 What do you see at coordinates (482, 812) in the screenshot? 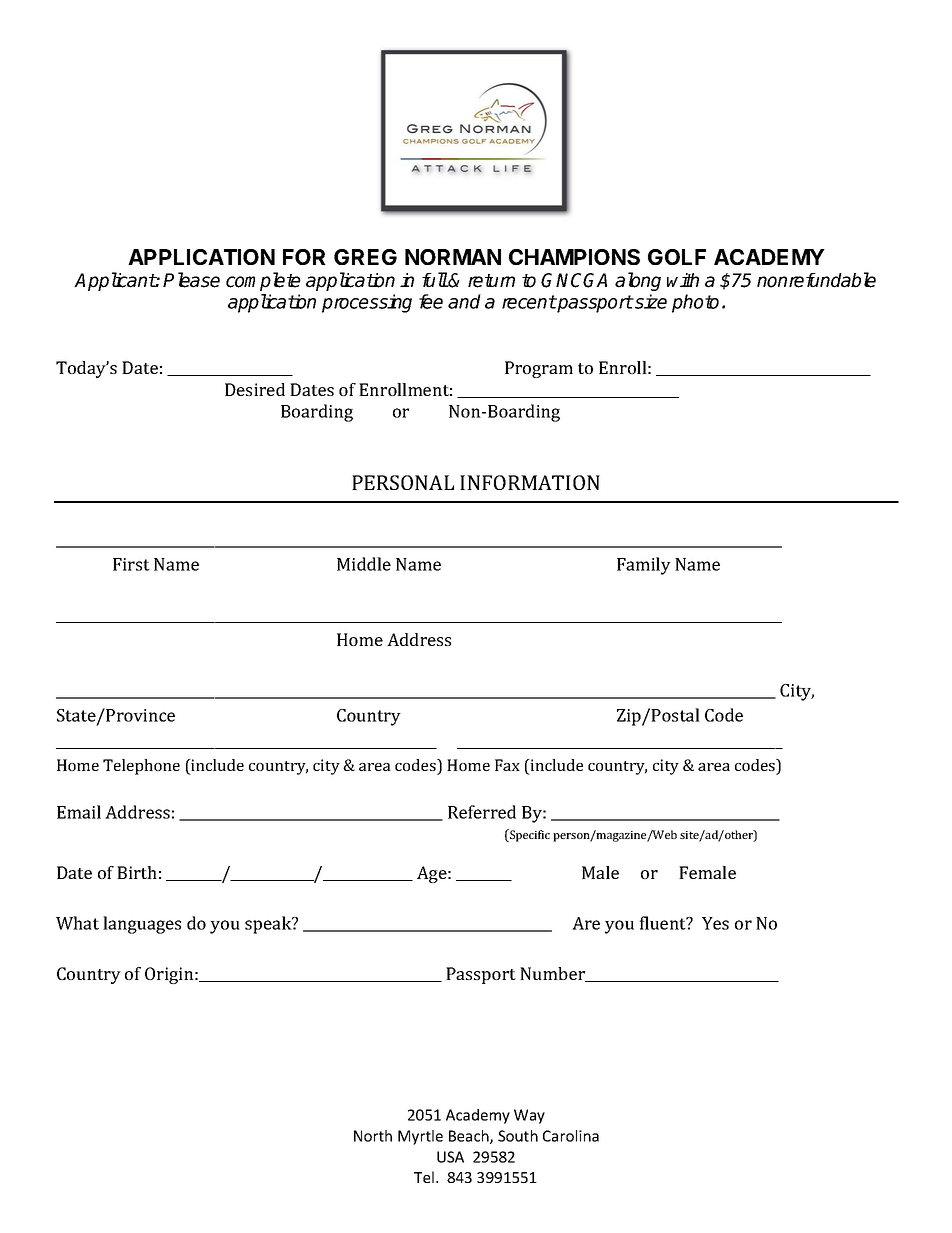
I see `Referred` at bounding box center [482, 812].
